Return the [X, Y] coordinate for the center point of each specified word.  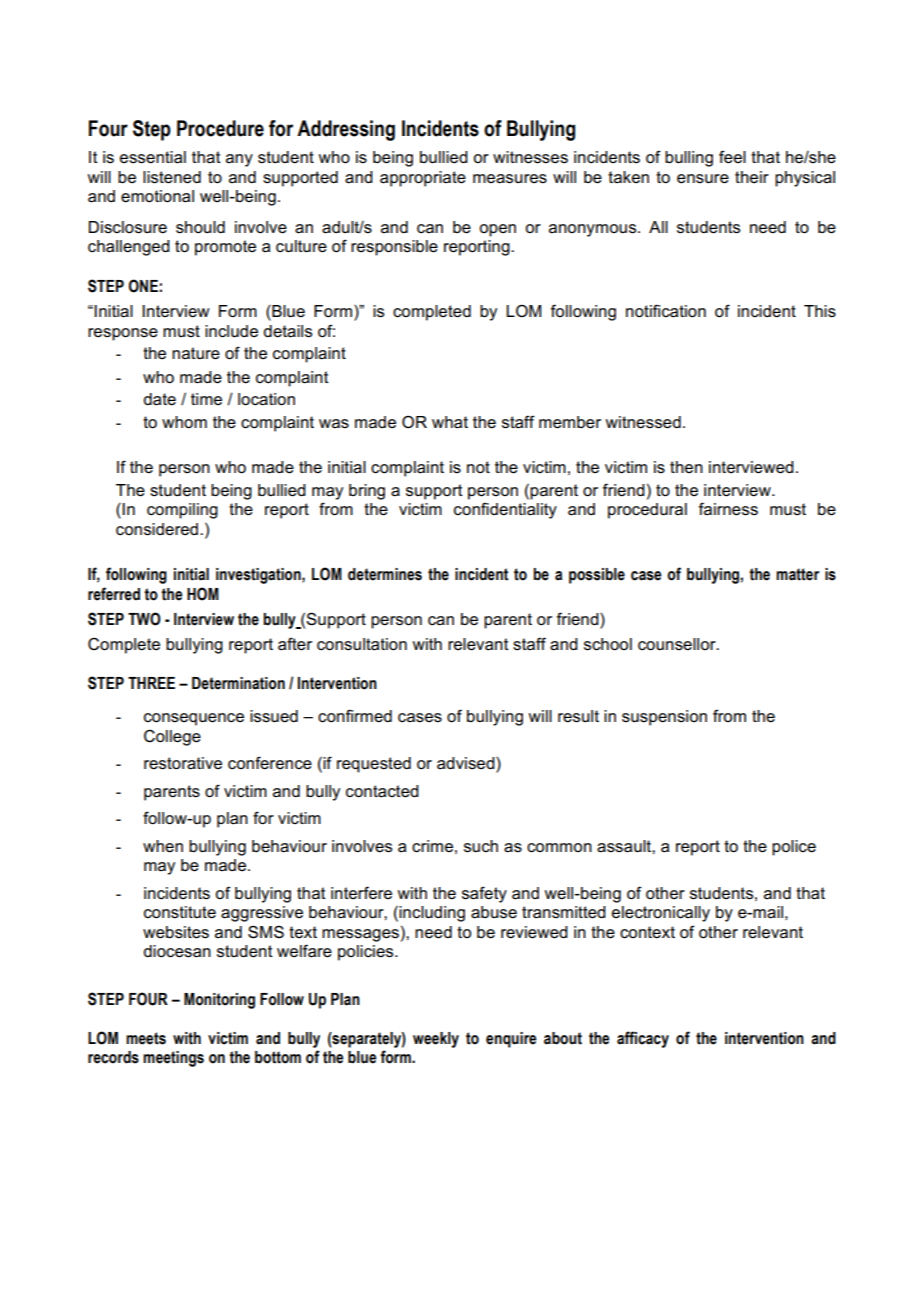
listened [172, 177]
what [450, 422]
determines [385, 574]
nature [196, 353]
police [794, 848]
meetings [173, 1059]
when [163, 846]
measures [510, 179]
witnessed [643, 422]
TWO [144, 619]
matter [797, 574]
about [563, 1038]
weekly [436, 1040]
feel [732, 157]
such [481, 846]
